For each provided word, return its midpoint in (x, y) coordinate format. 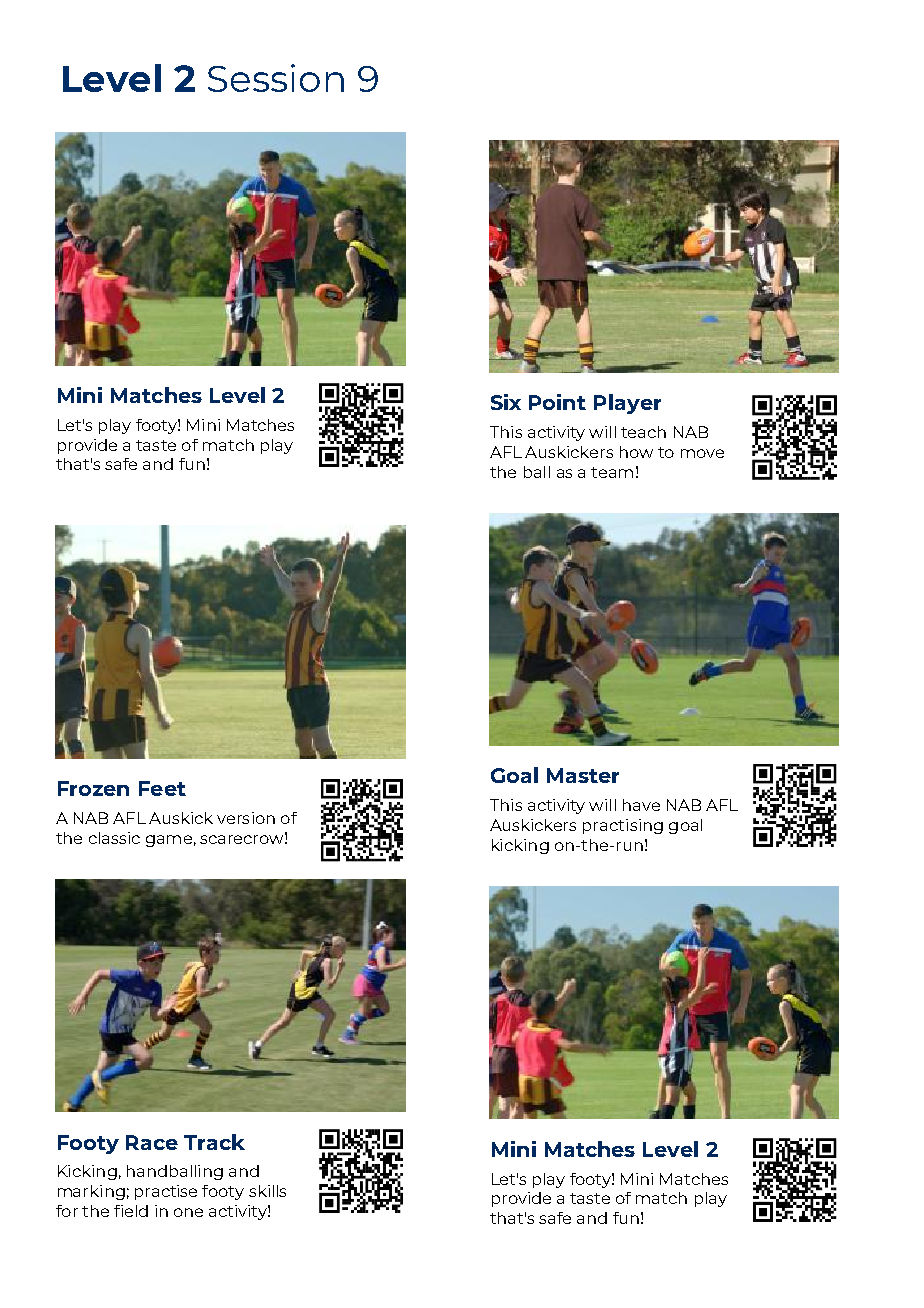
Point (557, 402)
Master (583, 775)
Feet (162, 788)
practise (166, 1192)
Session (276, 78)
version (246, 818)
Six (506, 402)
